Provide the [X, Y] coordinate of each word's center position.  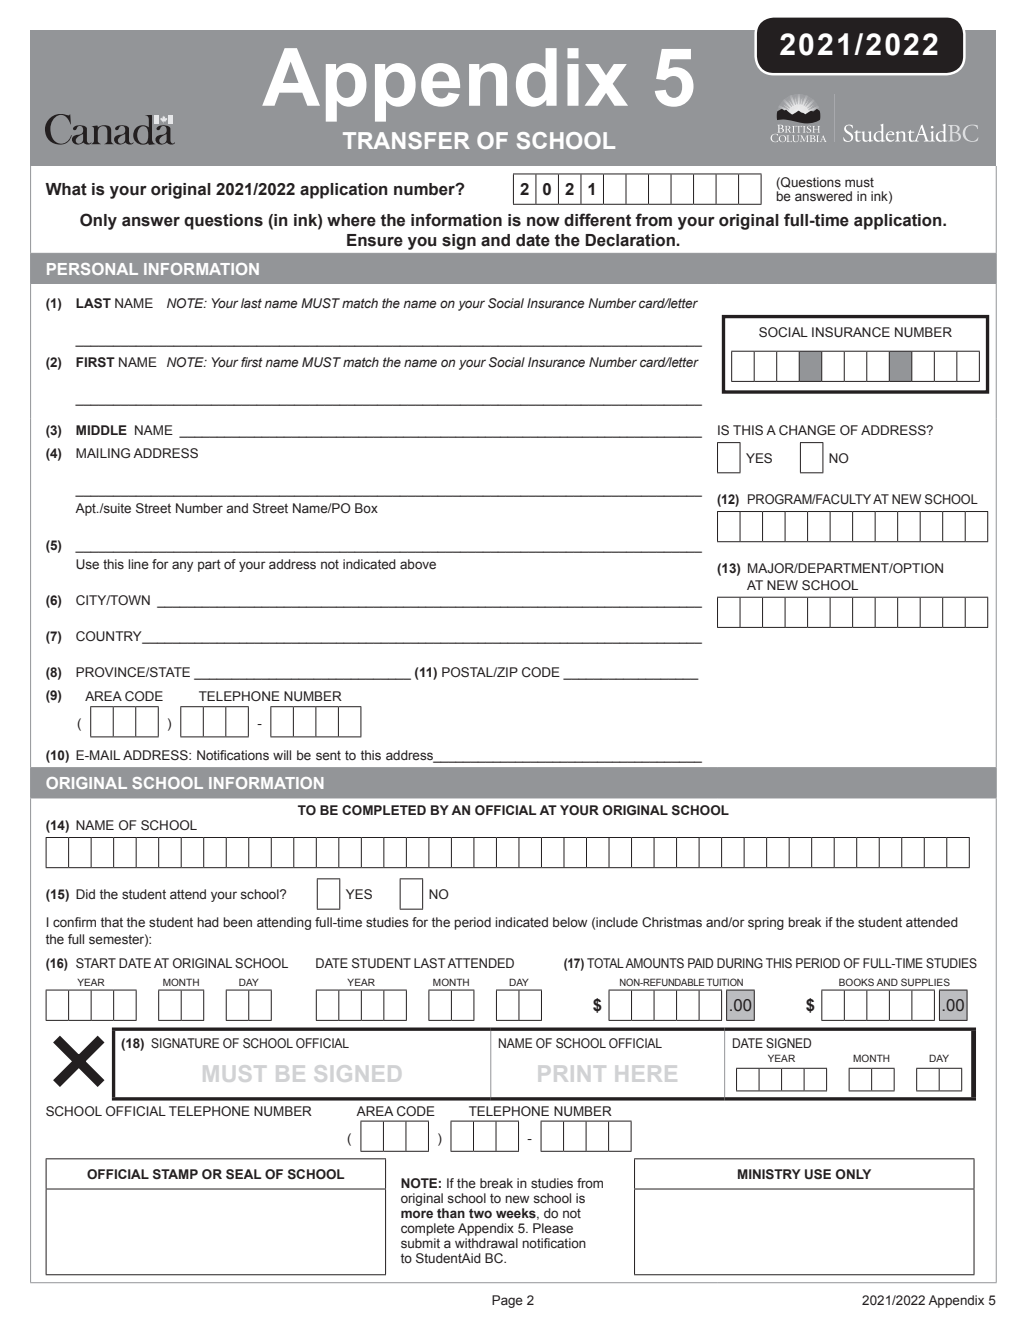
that [112, 922]
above [418, 564]
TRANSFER [406, 140]
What [66, 189]
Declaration [631, 240]
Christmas [672, 922]
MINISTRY [769, 1174]
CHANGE [807, 430]
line [138, 564]
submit [420, 1243]
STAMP [175, 1174]
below [570, 922]
